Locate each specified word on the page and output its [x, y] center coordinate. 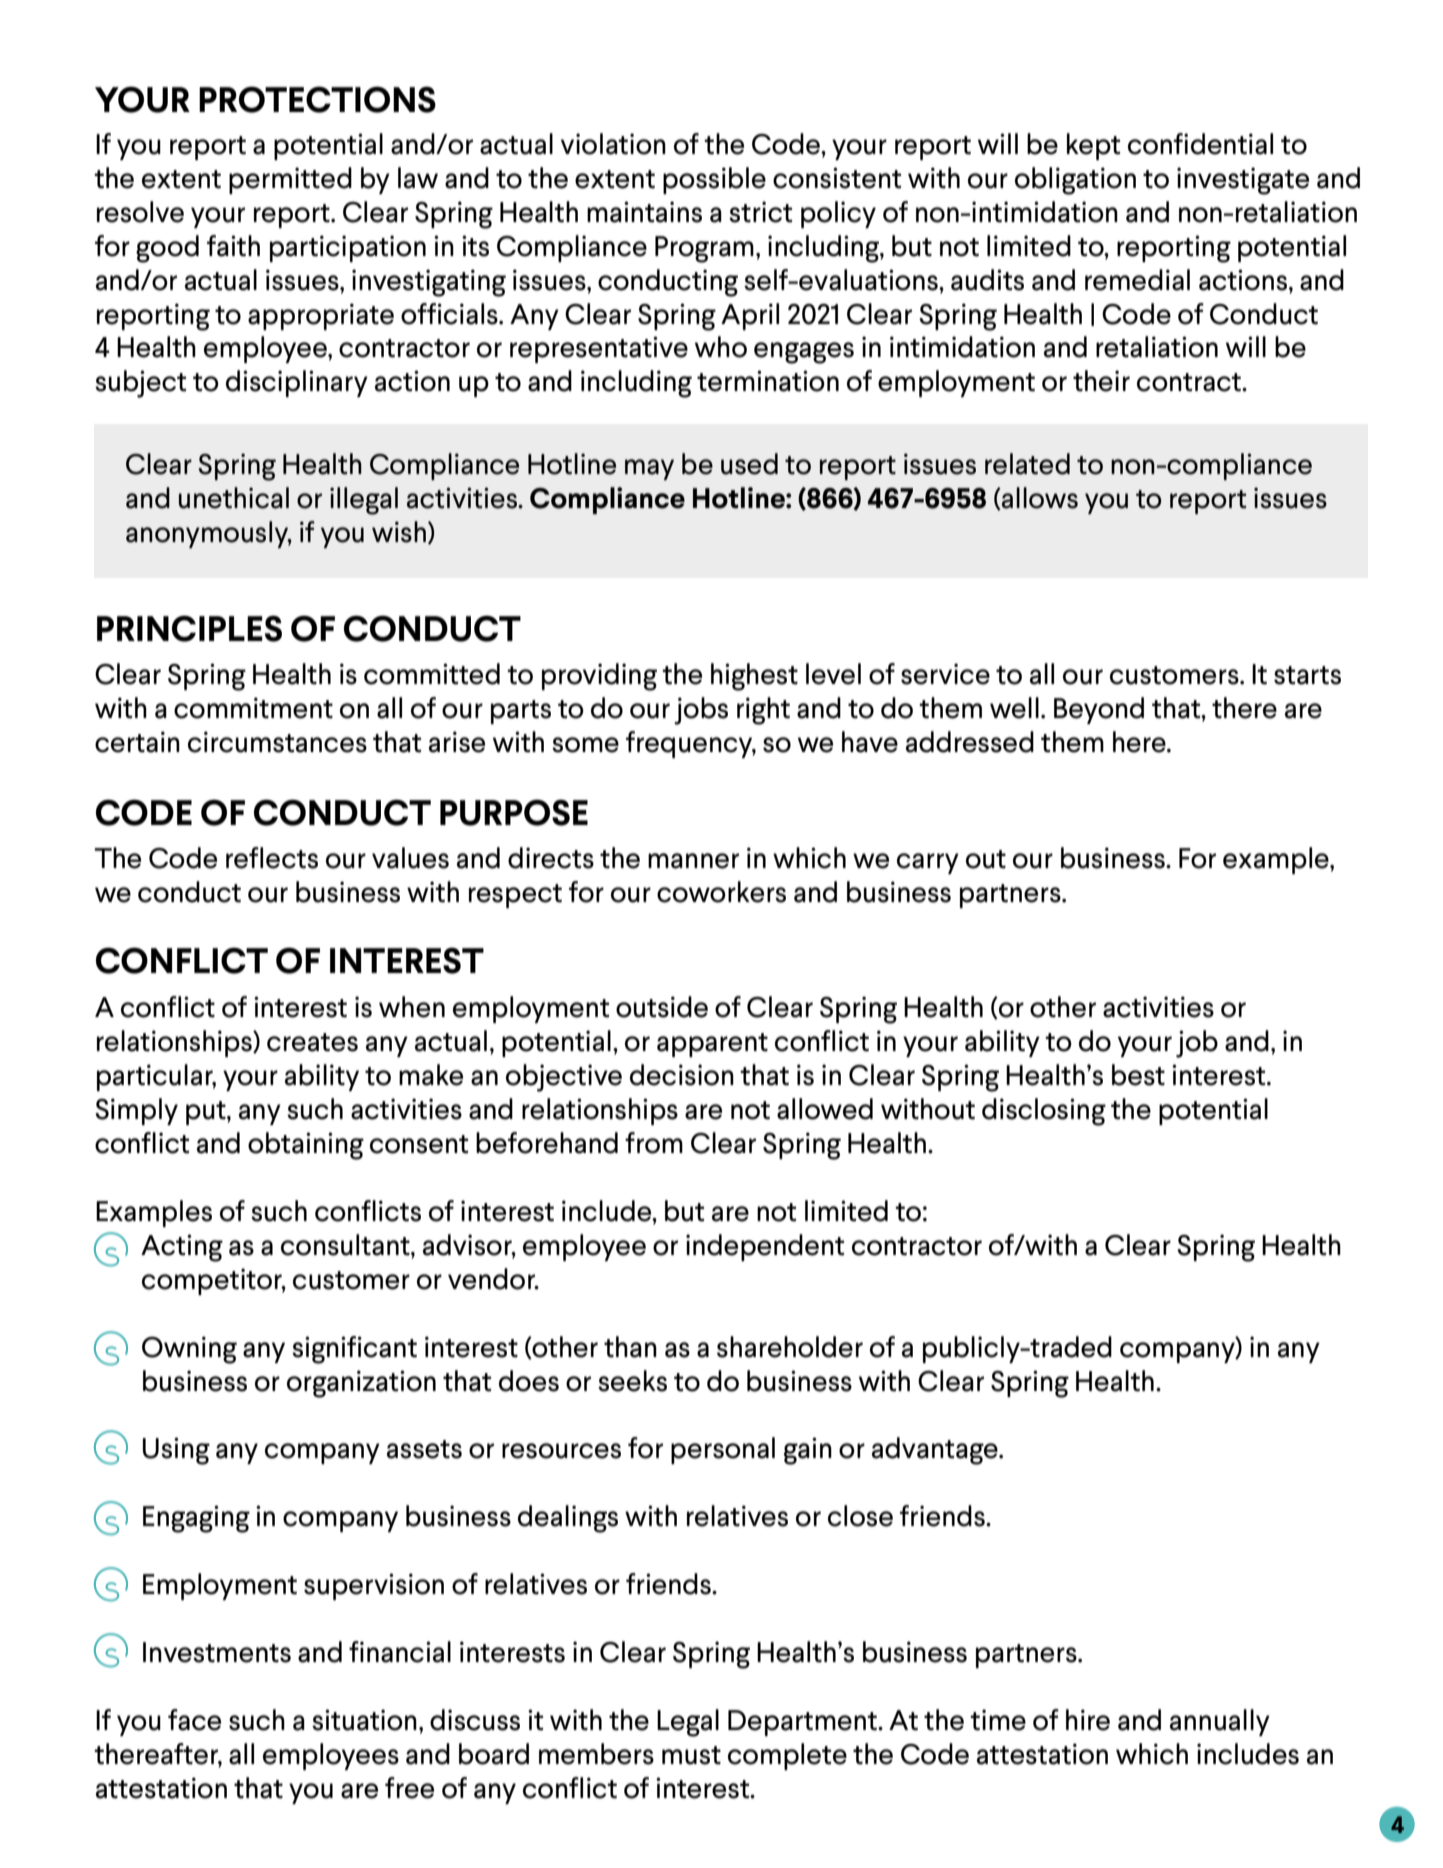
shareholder [790, 1347]
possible [714, 180]
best [1138, 1075]
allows [1039, 498]
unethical [234, 498]
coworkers [721, 892]
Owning [189, 1350]
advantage [936, 1451]
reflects [272, 858]
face [194, 1720]
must [691, 1755]
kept [1093, 146]
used [749, 464]
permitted [290, 180]
